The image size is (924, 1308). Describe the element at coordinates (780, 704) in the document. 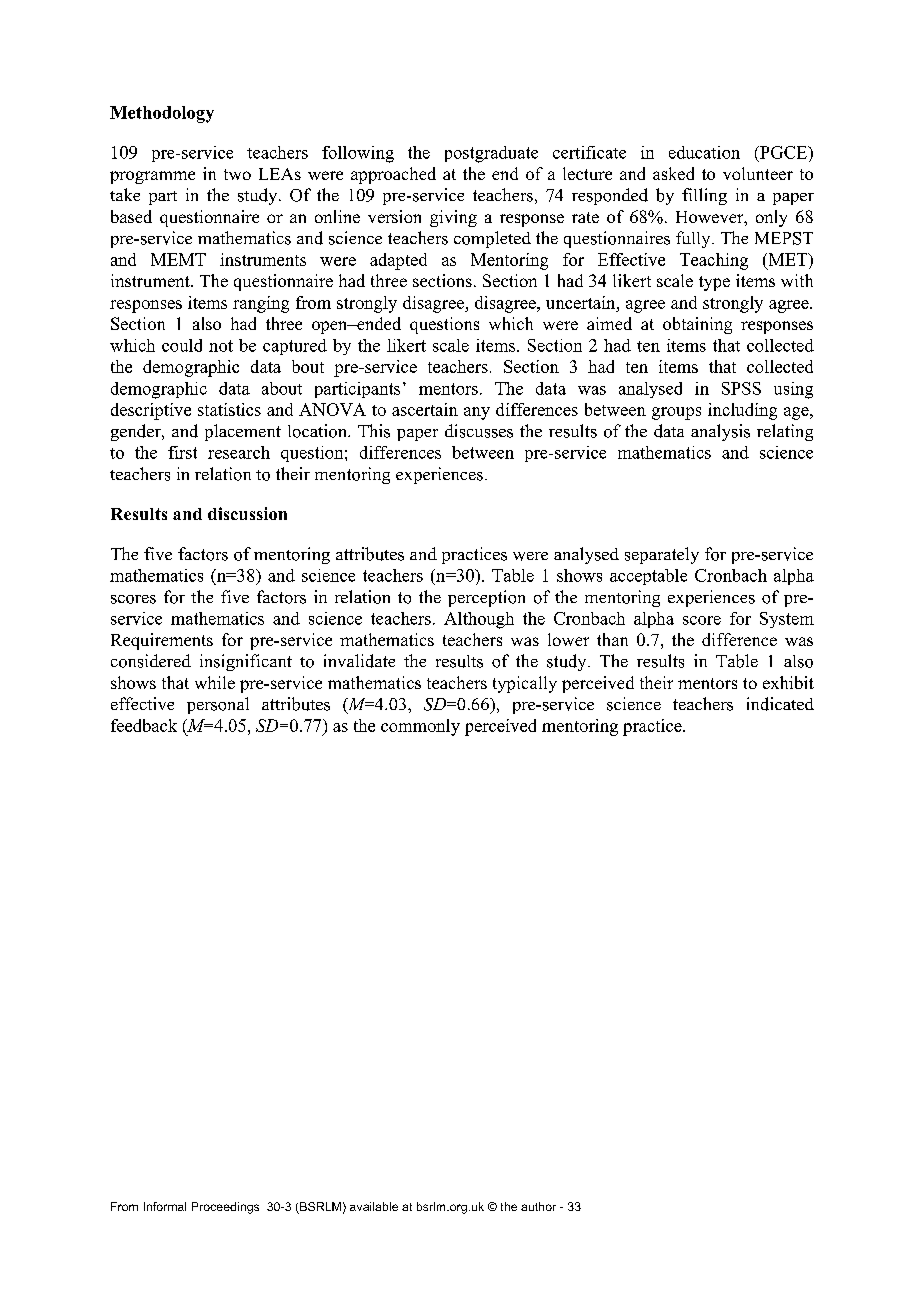

I see `indicated` at that location.
